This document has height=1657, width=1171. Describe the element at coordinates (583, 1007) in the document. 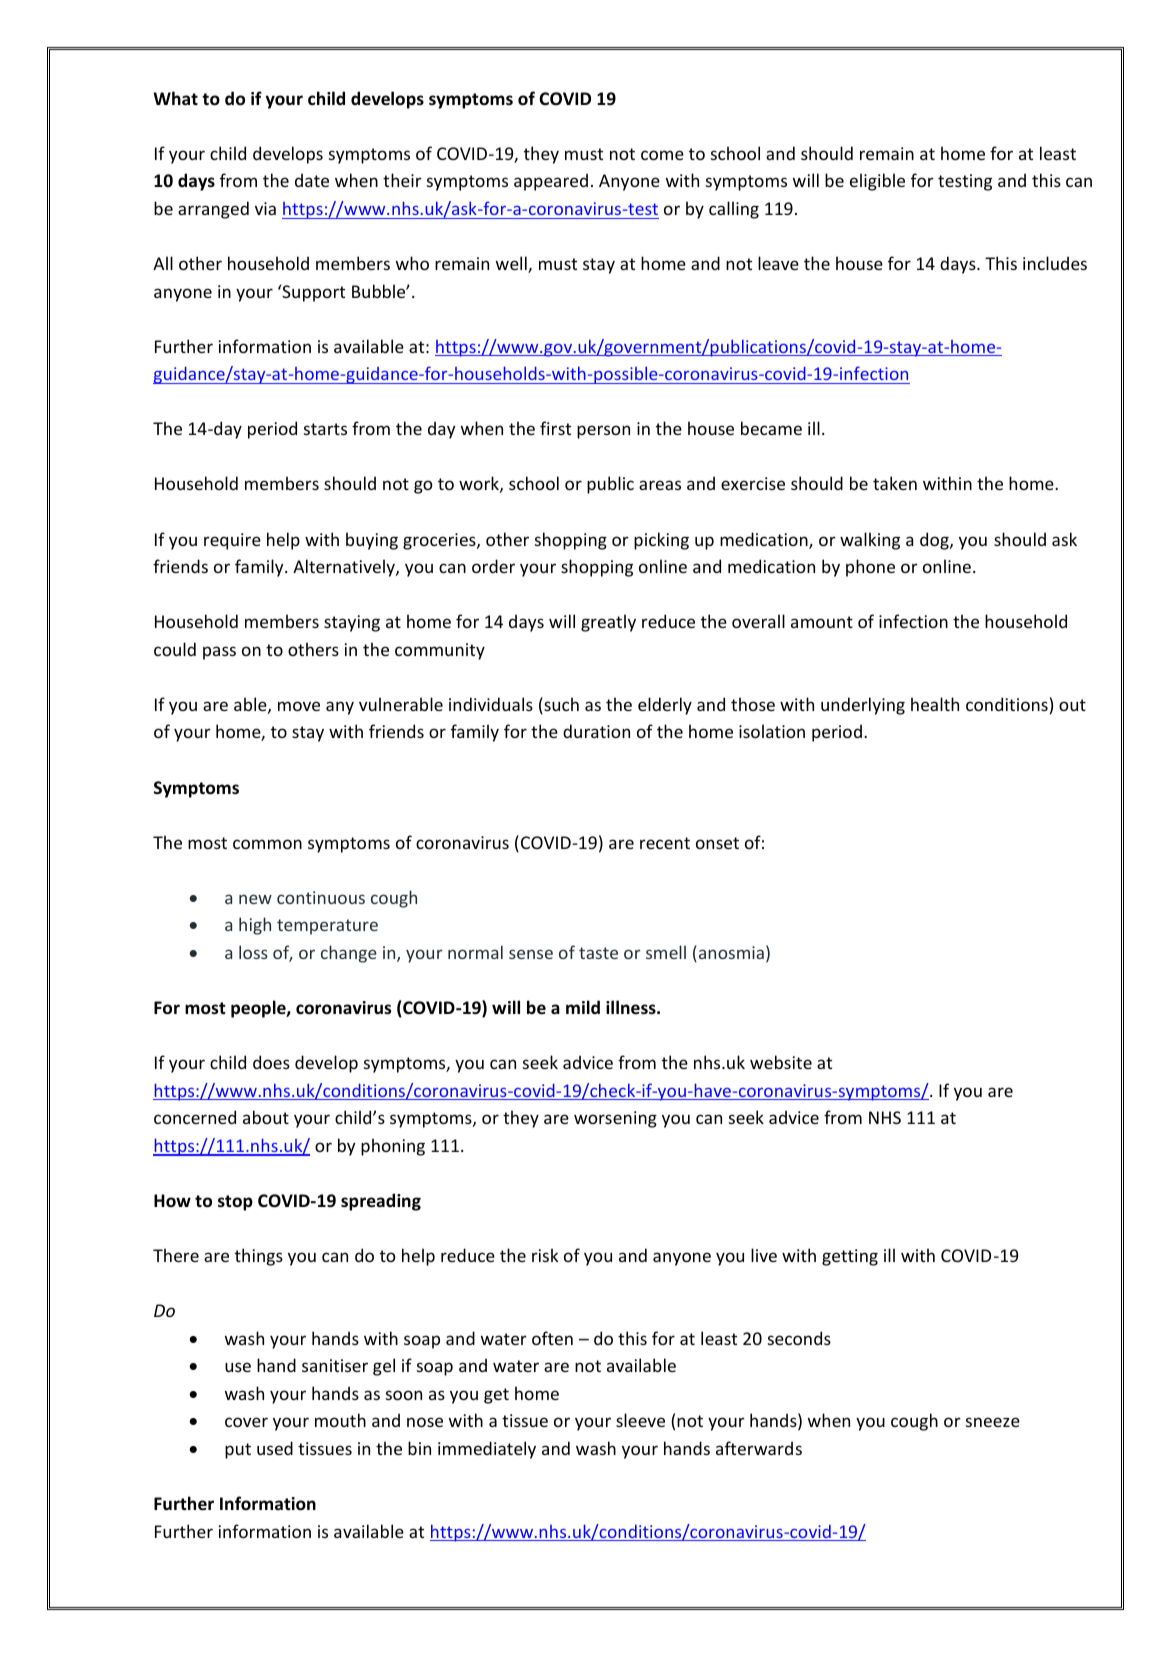

I see `mild` at that location.
